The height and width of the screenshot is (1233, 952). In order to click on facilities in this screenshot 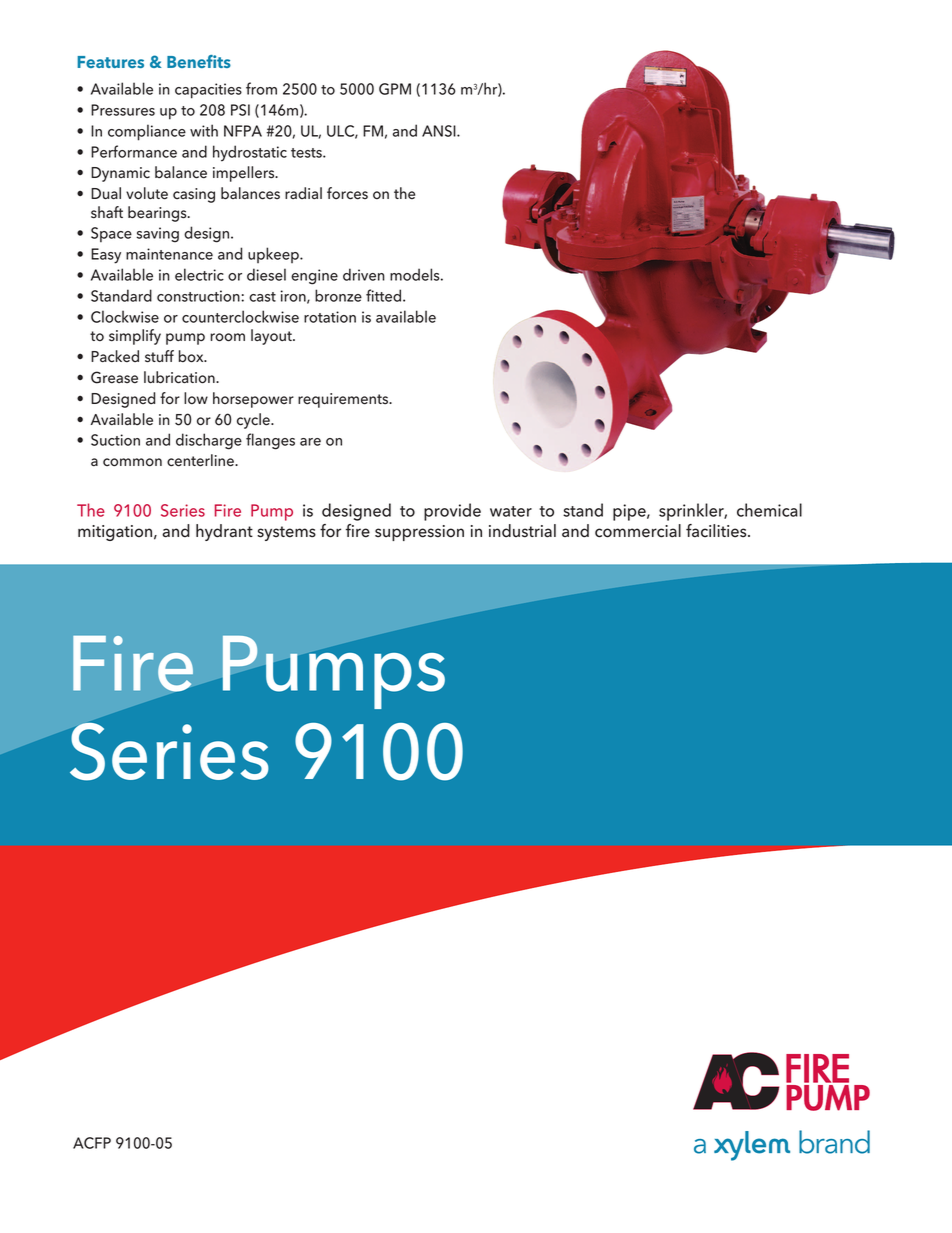, I will do `click(717, 531)`.
